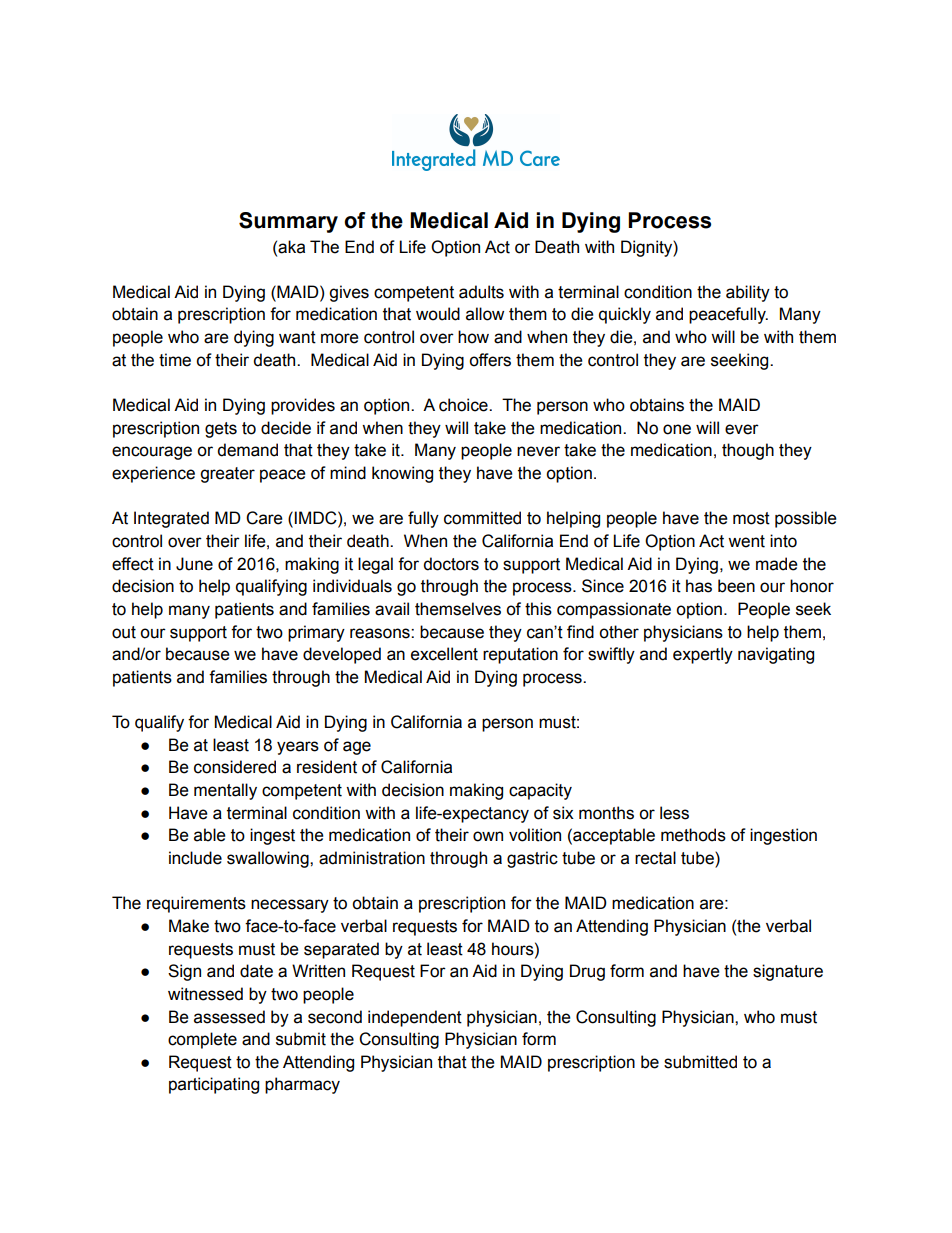 The image size is (952, 1233). Describe the element at coordinates (703, 655) in the screenshot. I see `expertly` at that location.
